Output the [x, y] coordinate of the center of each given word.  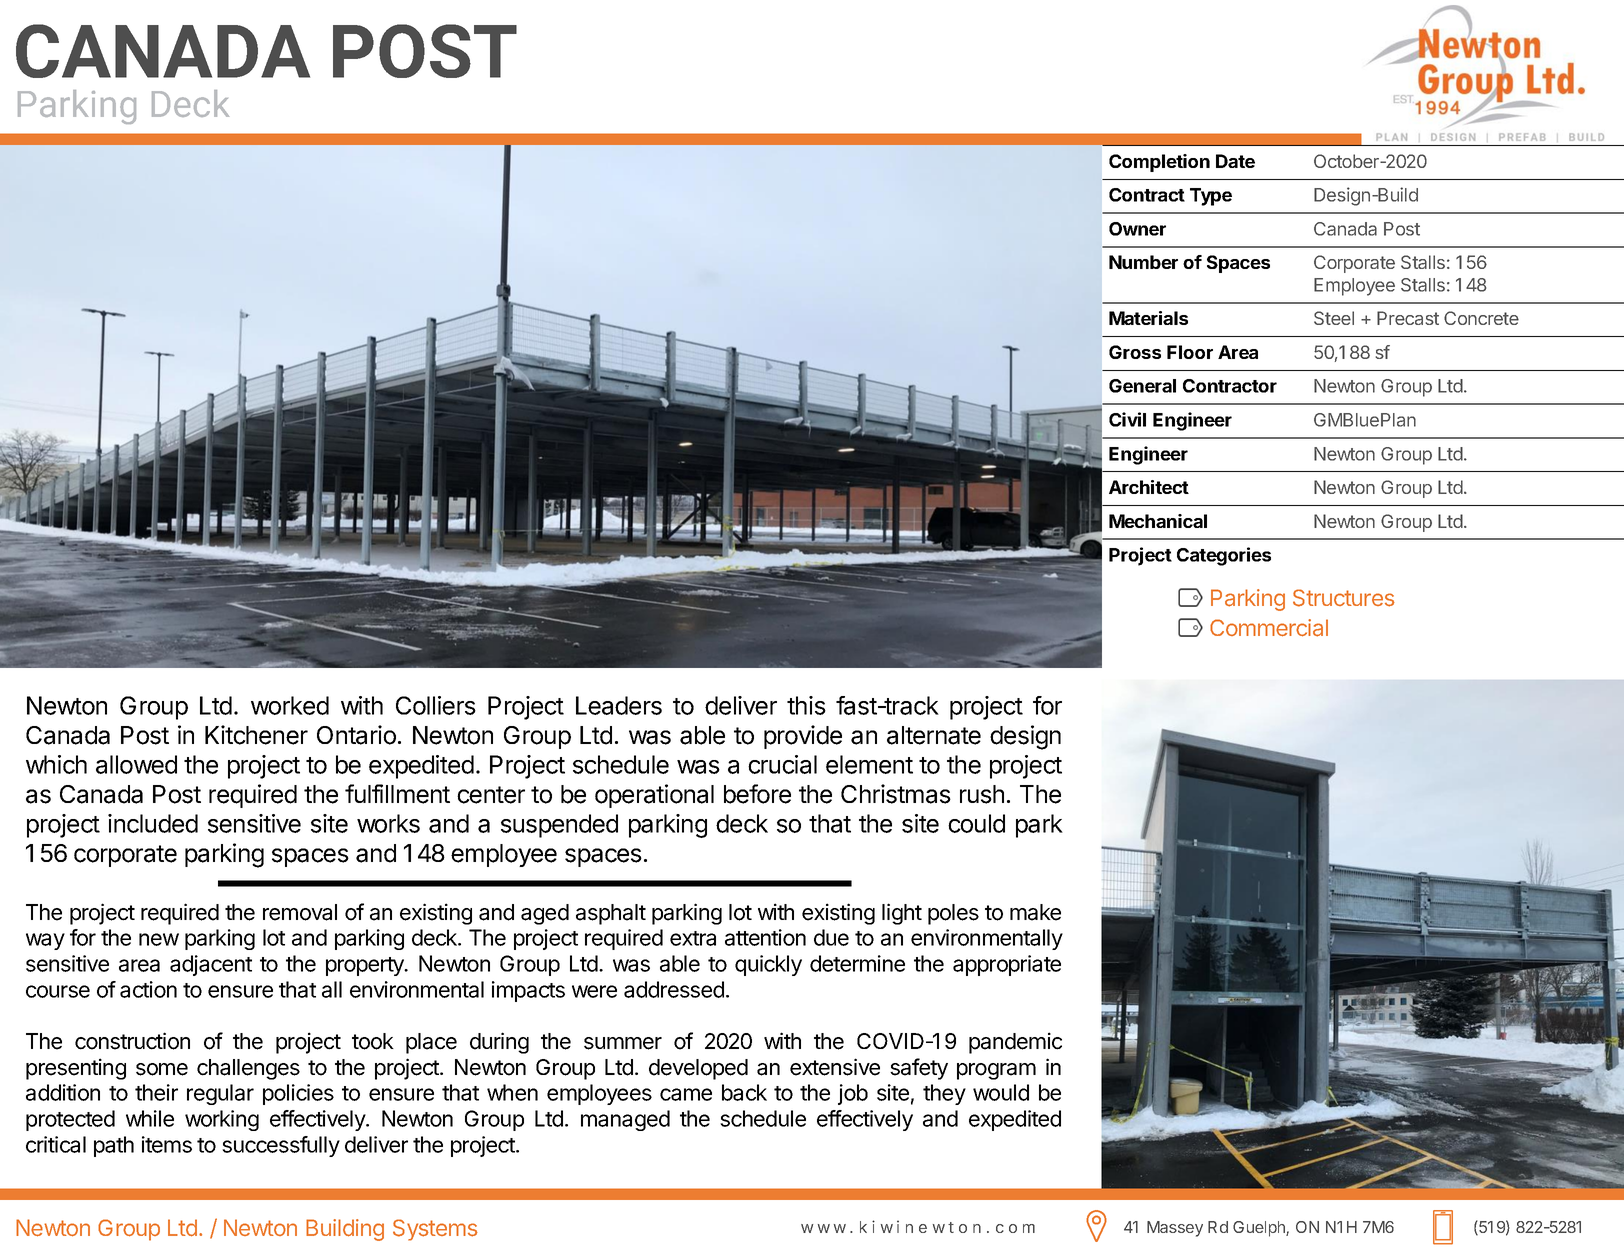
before [757, 794]
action [148, 989]
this [806, 705]
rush [982, 794]
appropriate [1007, 965]
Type [1211, 197]
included [153, 823]
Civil [1127, 419]
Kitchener [256, 735]
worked [290, 705]
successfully [281, 1146]
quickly [768, 965]
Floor [1190, 352]
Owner [1137, 229]
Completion [1159, 163]
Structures [1344, 598]
